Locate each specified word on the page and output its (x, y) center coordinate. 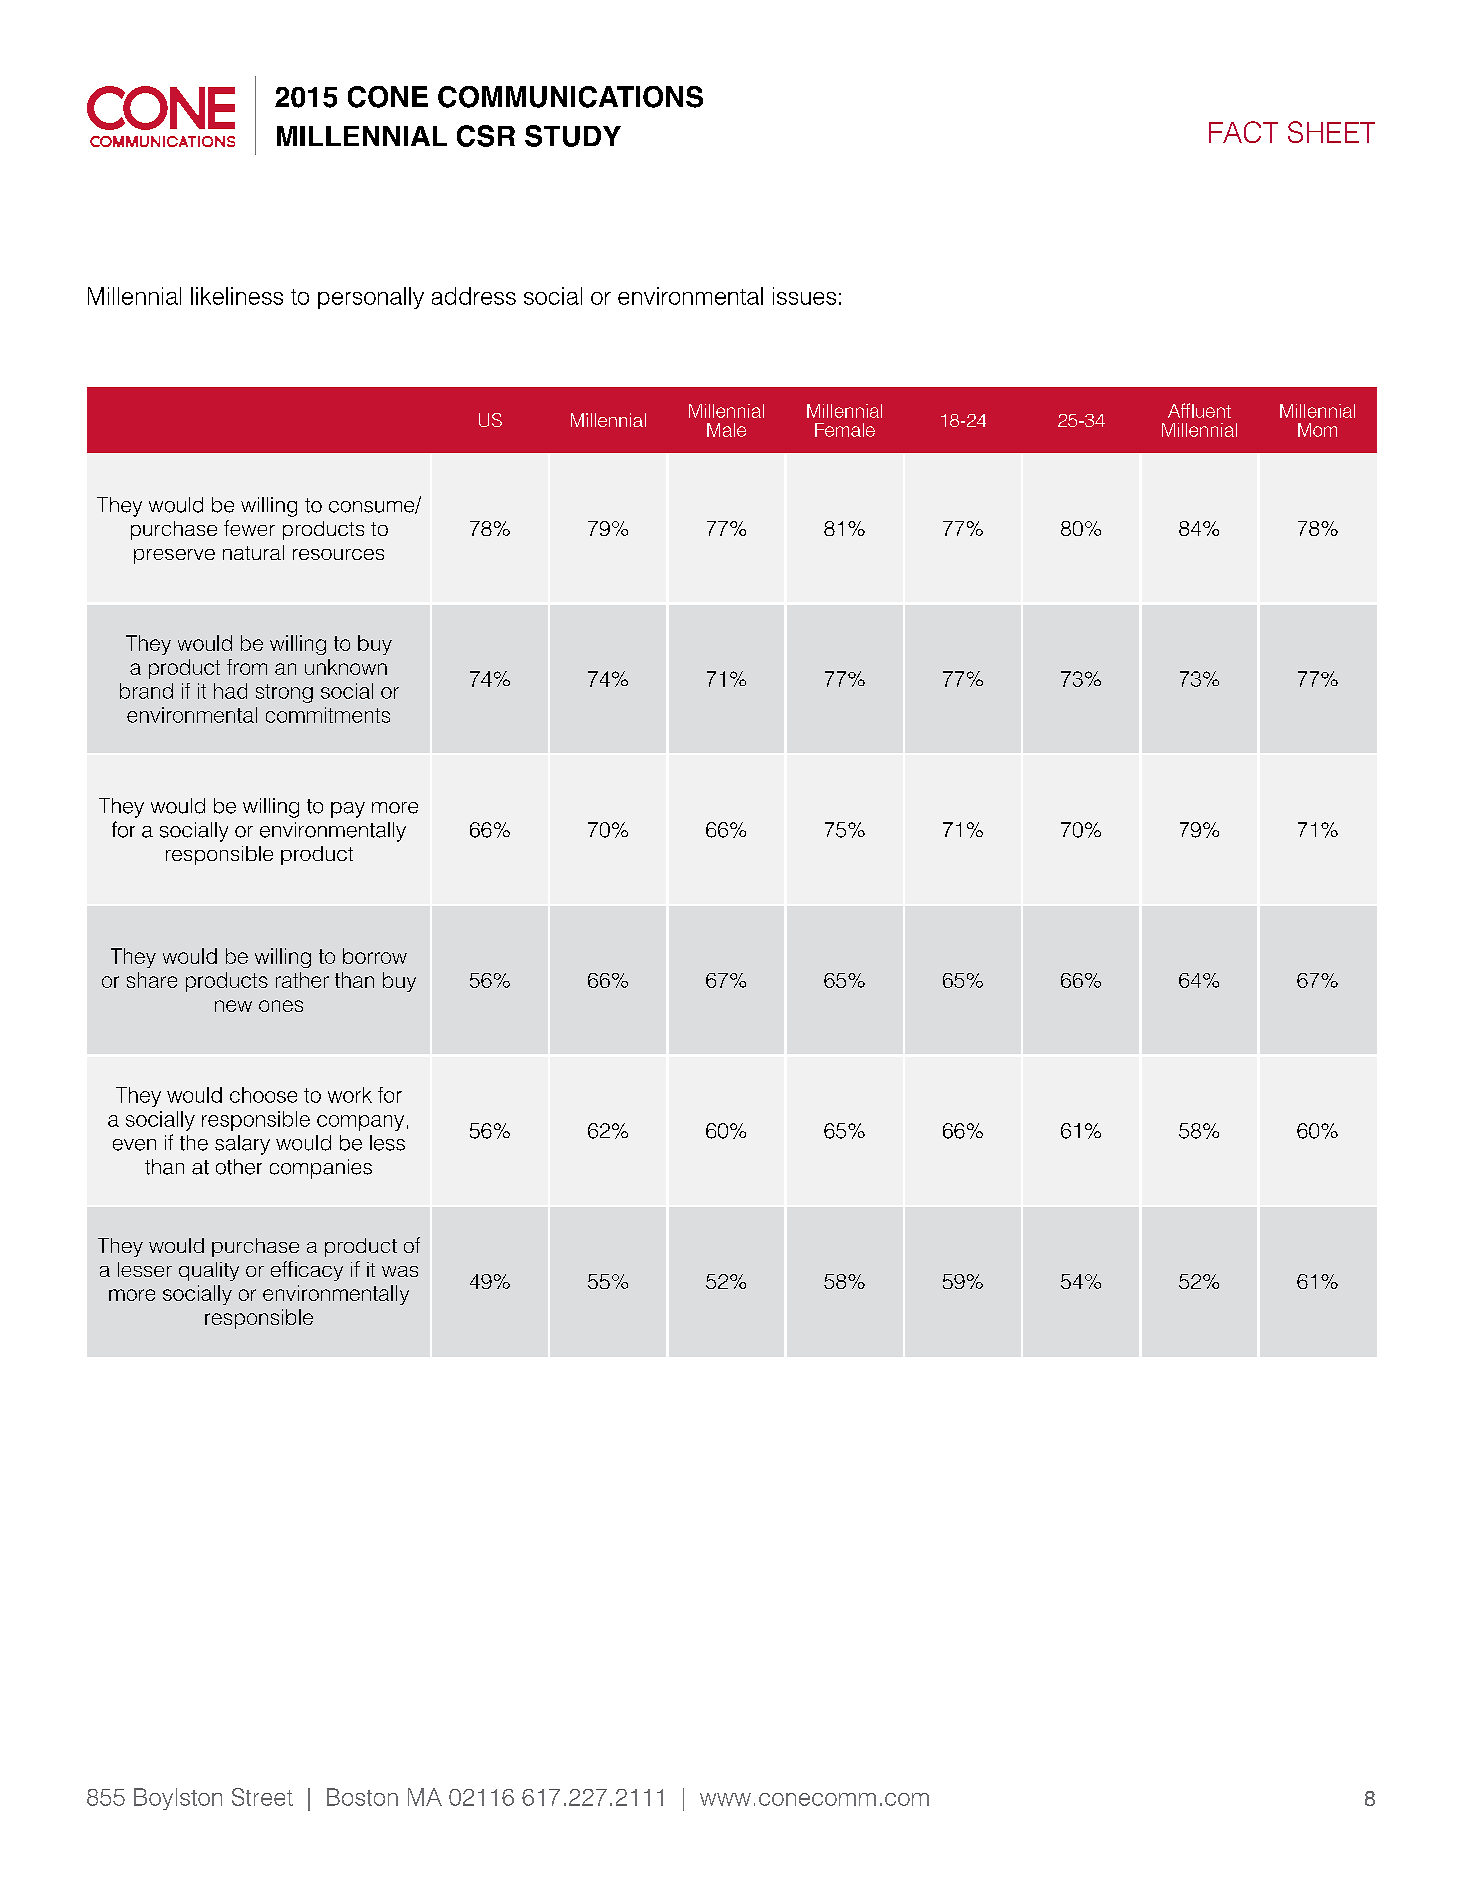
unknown (346, 667)
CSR (486, 136)
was (400, 1271)
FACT (1243, 132)
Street (262, 1797)
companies (321, 1169)
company (360, 1123)
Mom (1317, 430)
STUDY (573, 136)
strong (284, 693)
